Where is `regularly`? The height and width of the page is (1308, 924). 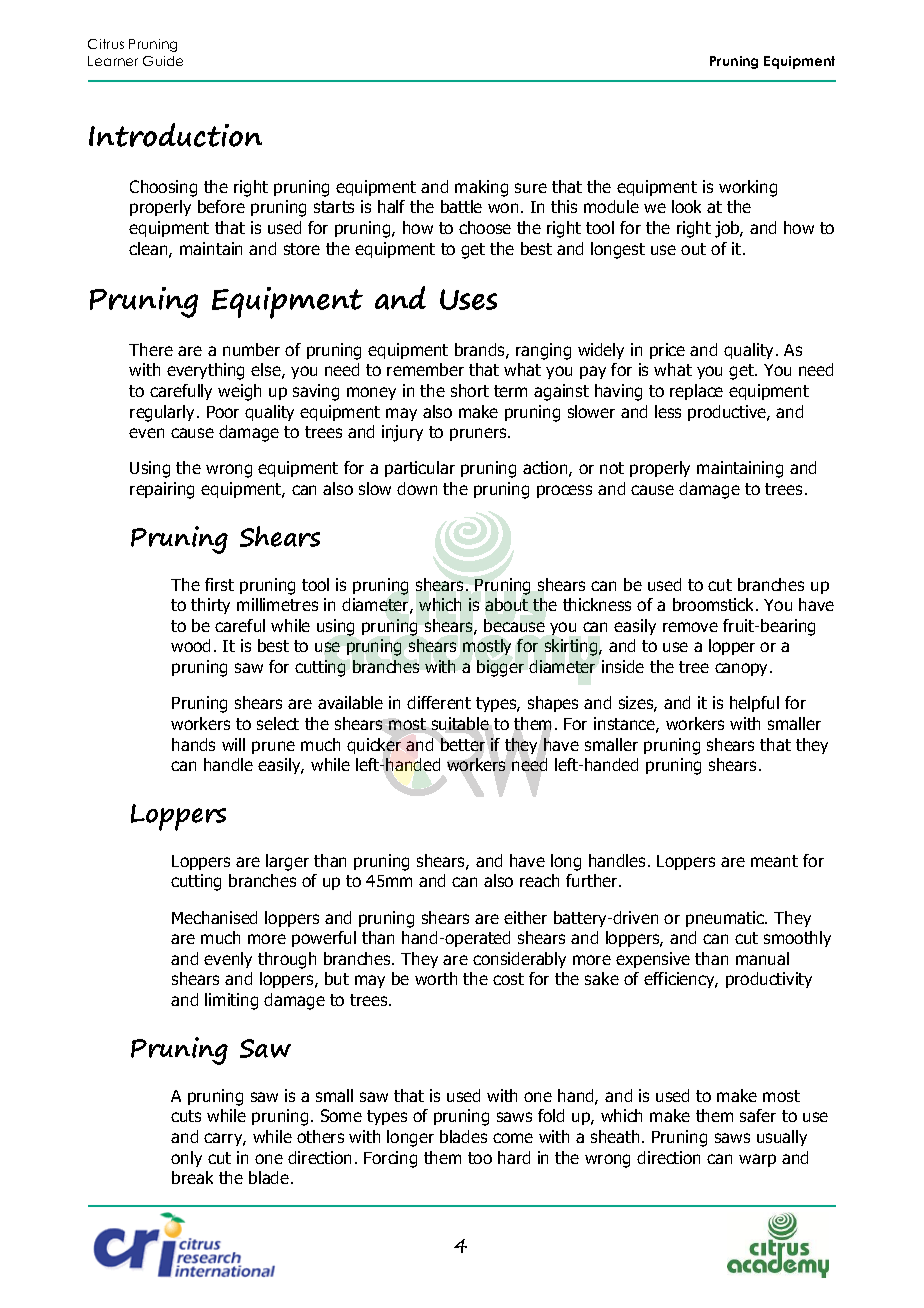 regularly is located at coordinates (164, 413).
